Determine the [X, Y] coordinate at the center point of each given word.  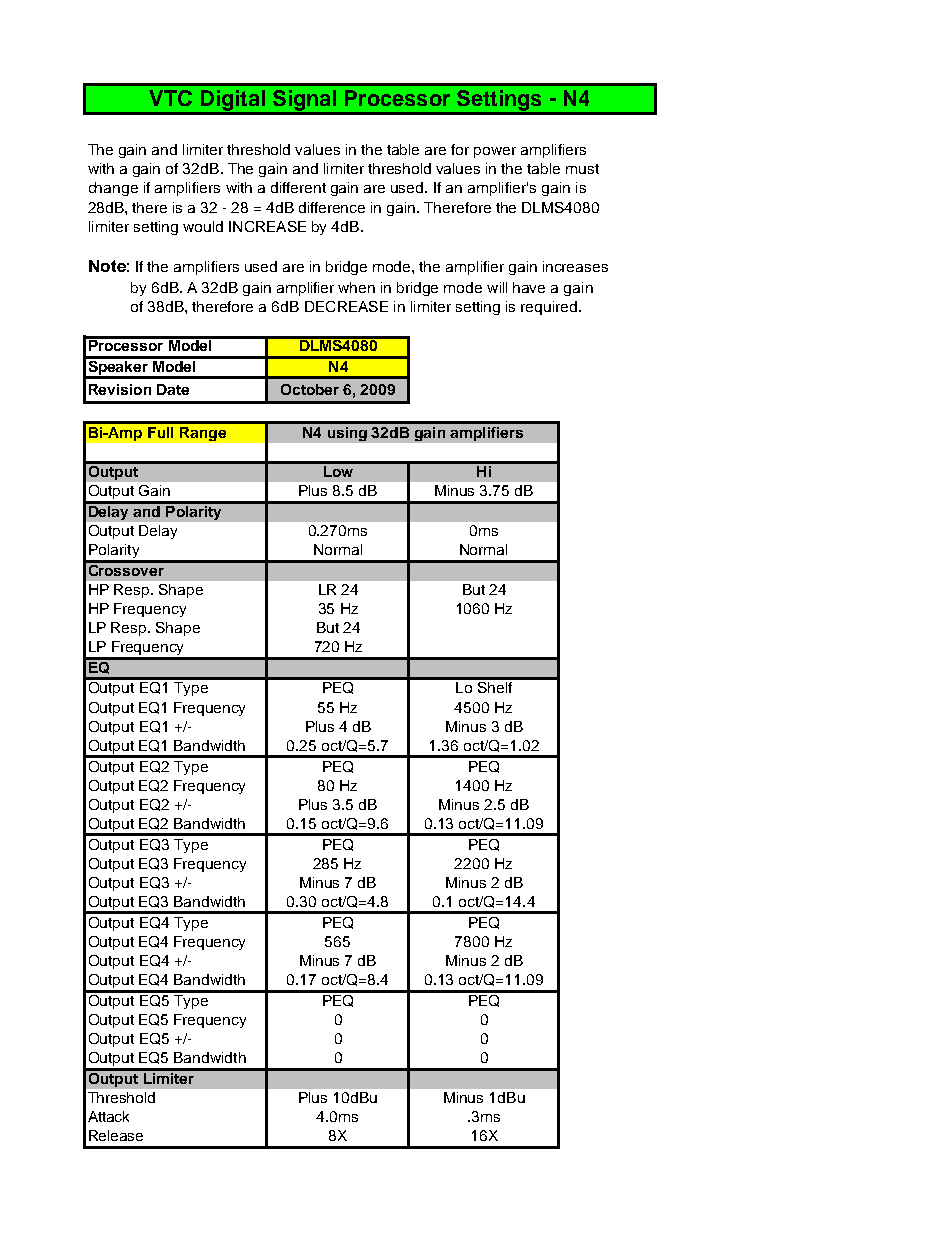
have [529, 287]
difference [332, 207]
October [310, 389]
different [298, 187]
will [497, 287]
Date [173, 389]
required [549, 308]
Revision [120, 389]
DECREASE [346, 306]
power [495, 152]
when [356, 287]
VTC [170, 98]
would [203, 226]
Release [116, 1135]
